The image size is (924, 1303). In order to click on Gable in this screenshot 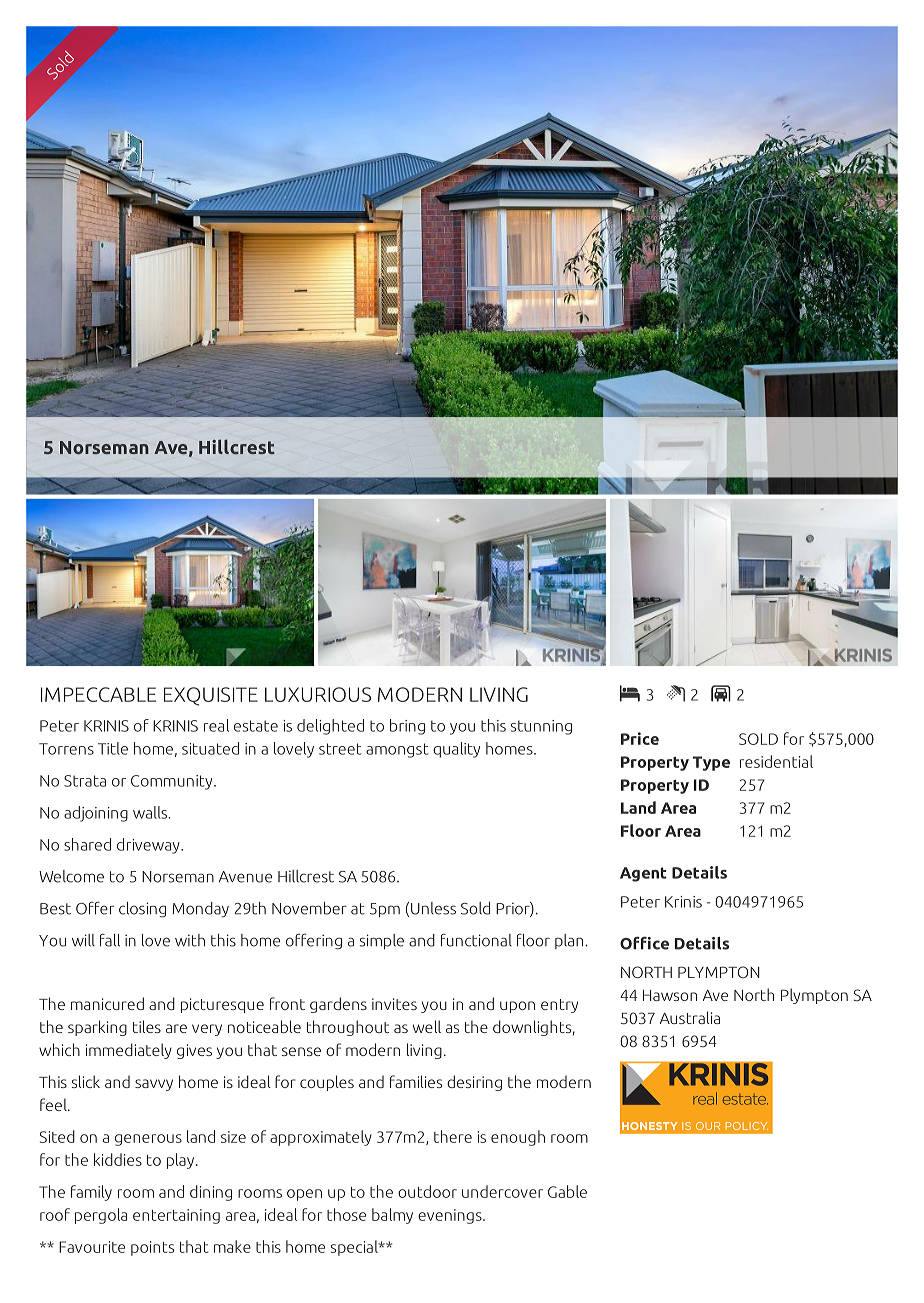, I will do `click(567, 1191)`.
